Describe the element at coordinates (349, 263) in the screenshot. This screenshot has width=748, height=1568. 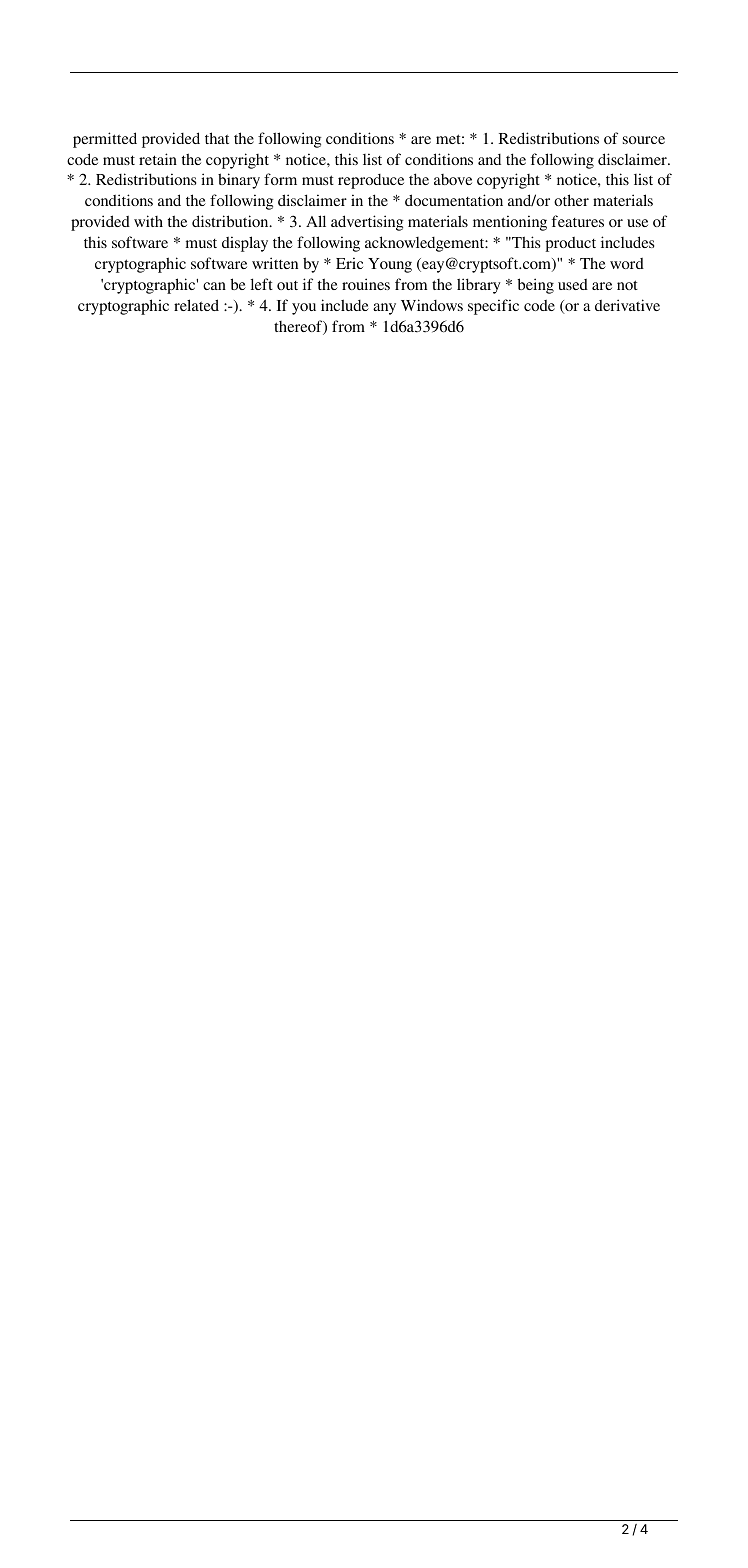
I see `Eric` at that location.
